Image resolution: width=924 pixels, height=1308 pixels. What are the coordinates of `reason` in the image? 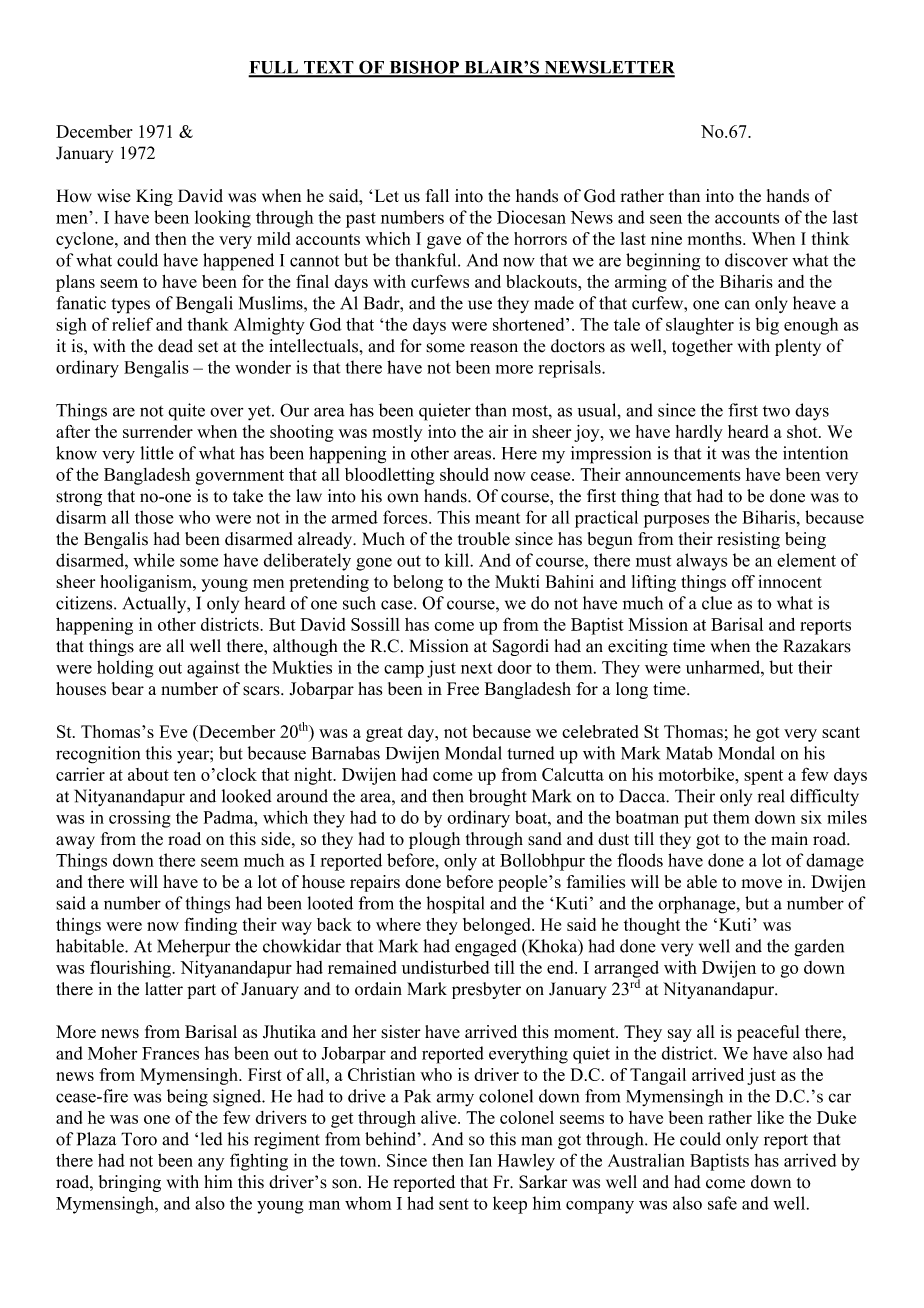 It's located at (494, 348).
